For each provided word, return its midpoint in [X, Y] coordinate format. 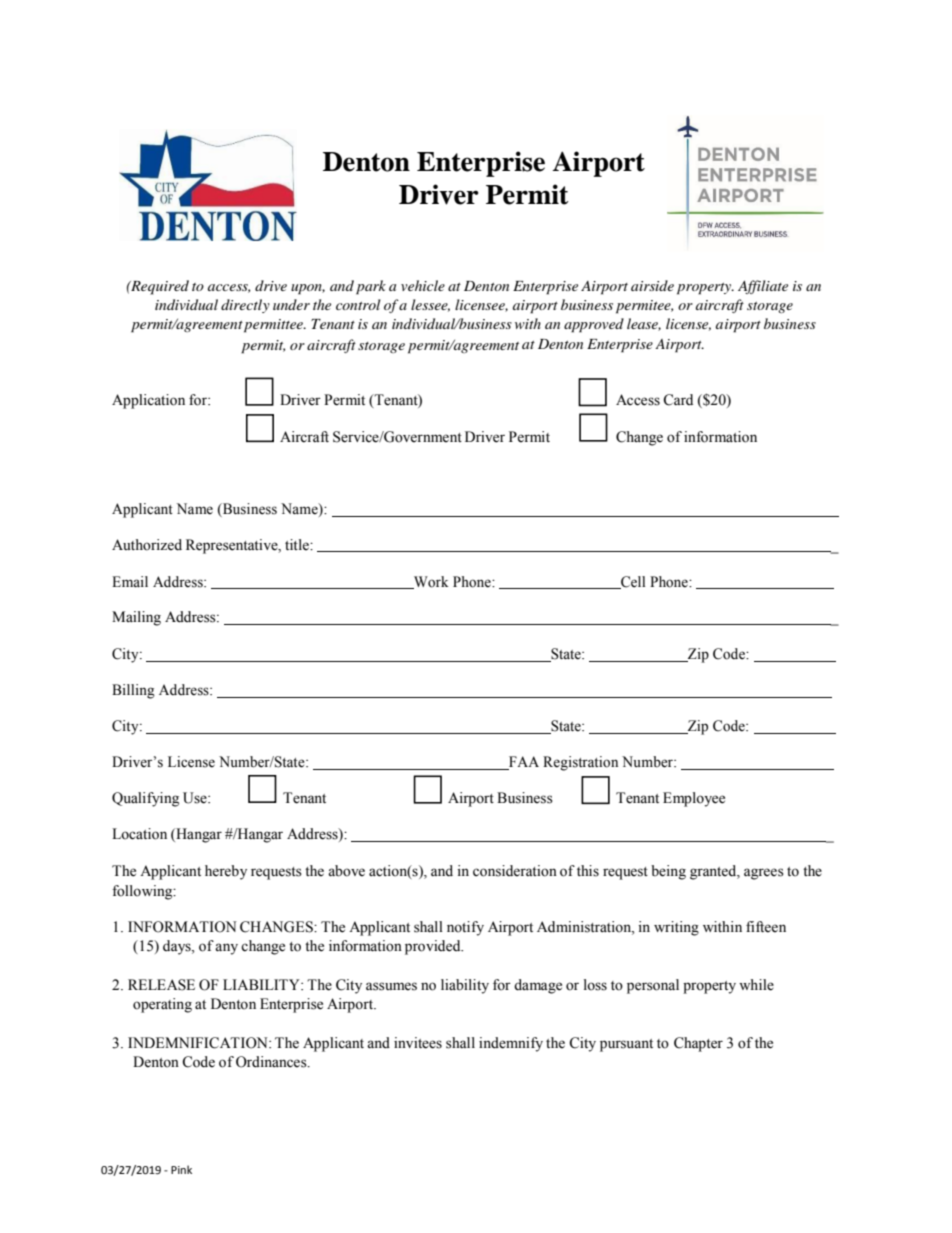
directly [245, 306]
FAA [523, 763]
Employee [694, 799]
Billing [133, 691]
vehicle [423, 285]
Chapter [698, 1044]
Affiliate [763, 287]
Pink [181, 1169]
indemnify [511, 1044]
